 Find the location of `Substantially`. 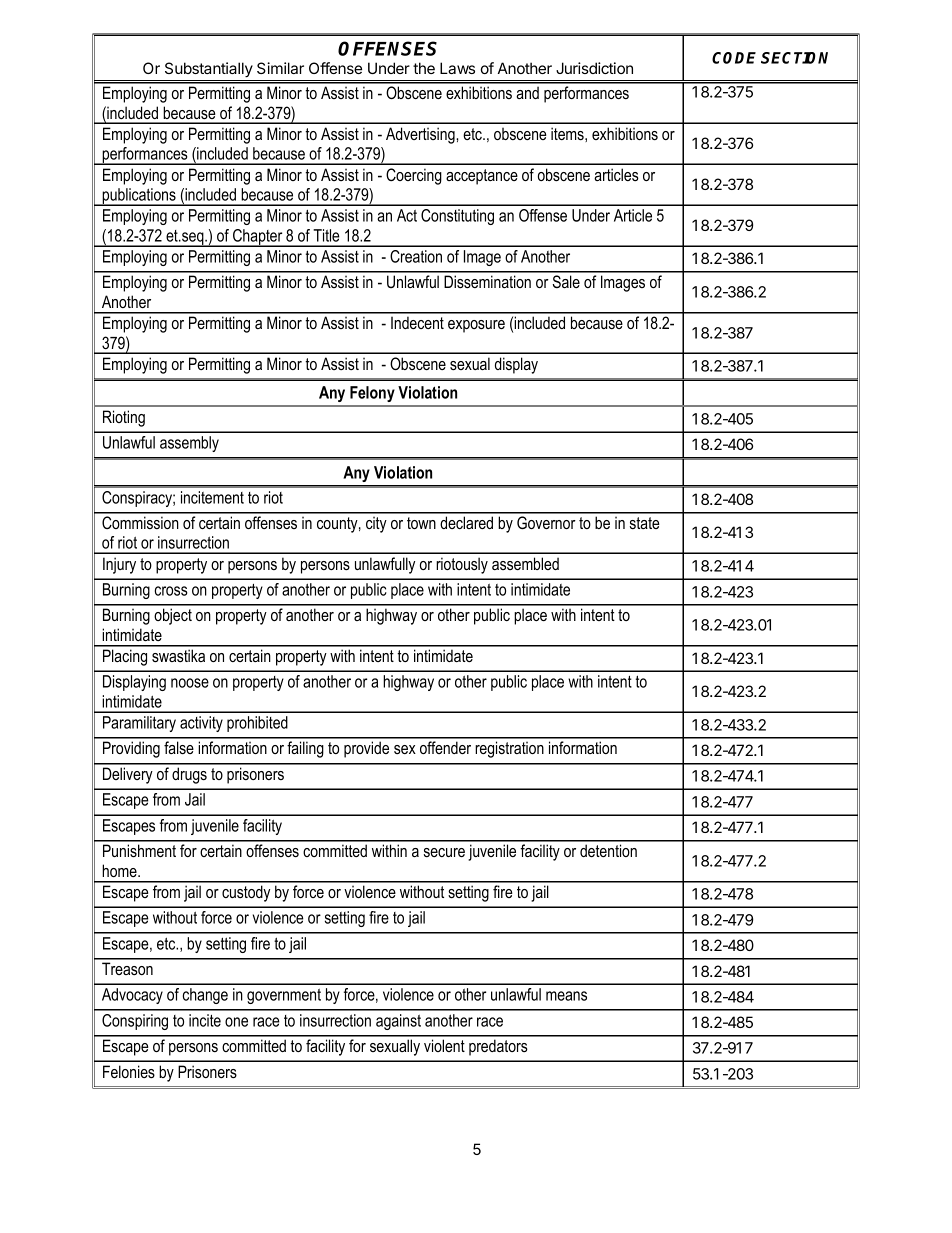

Substantially is located at coordinates (209, 70).
